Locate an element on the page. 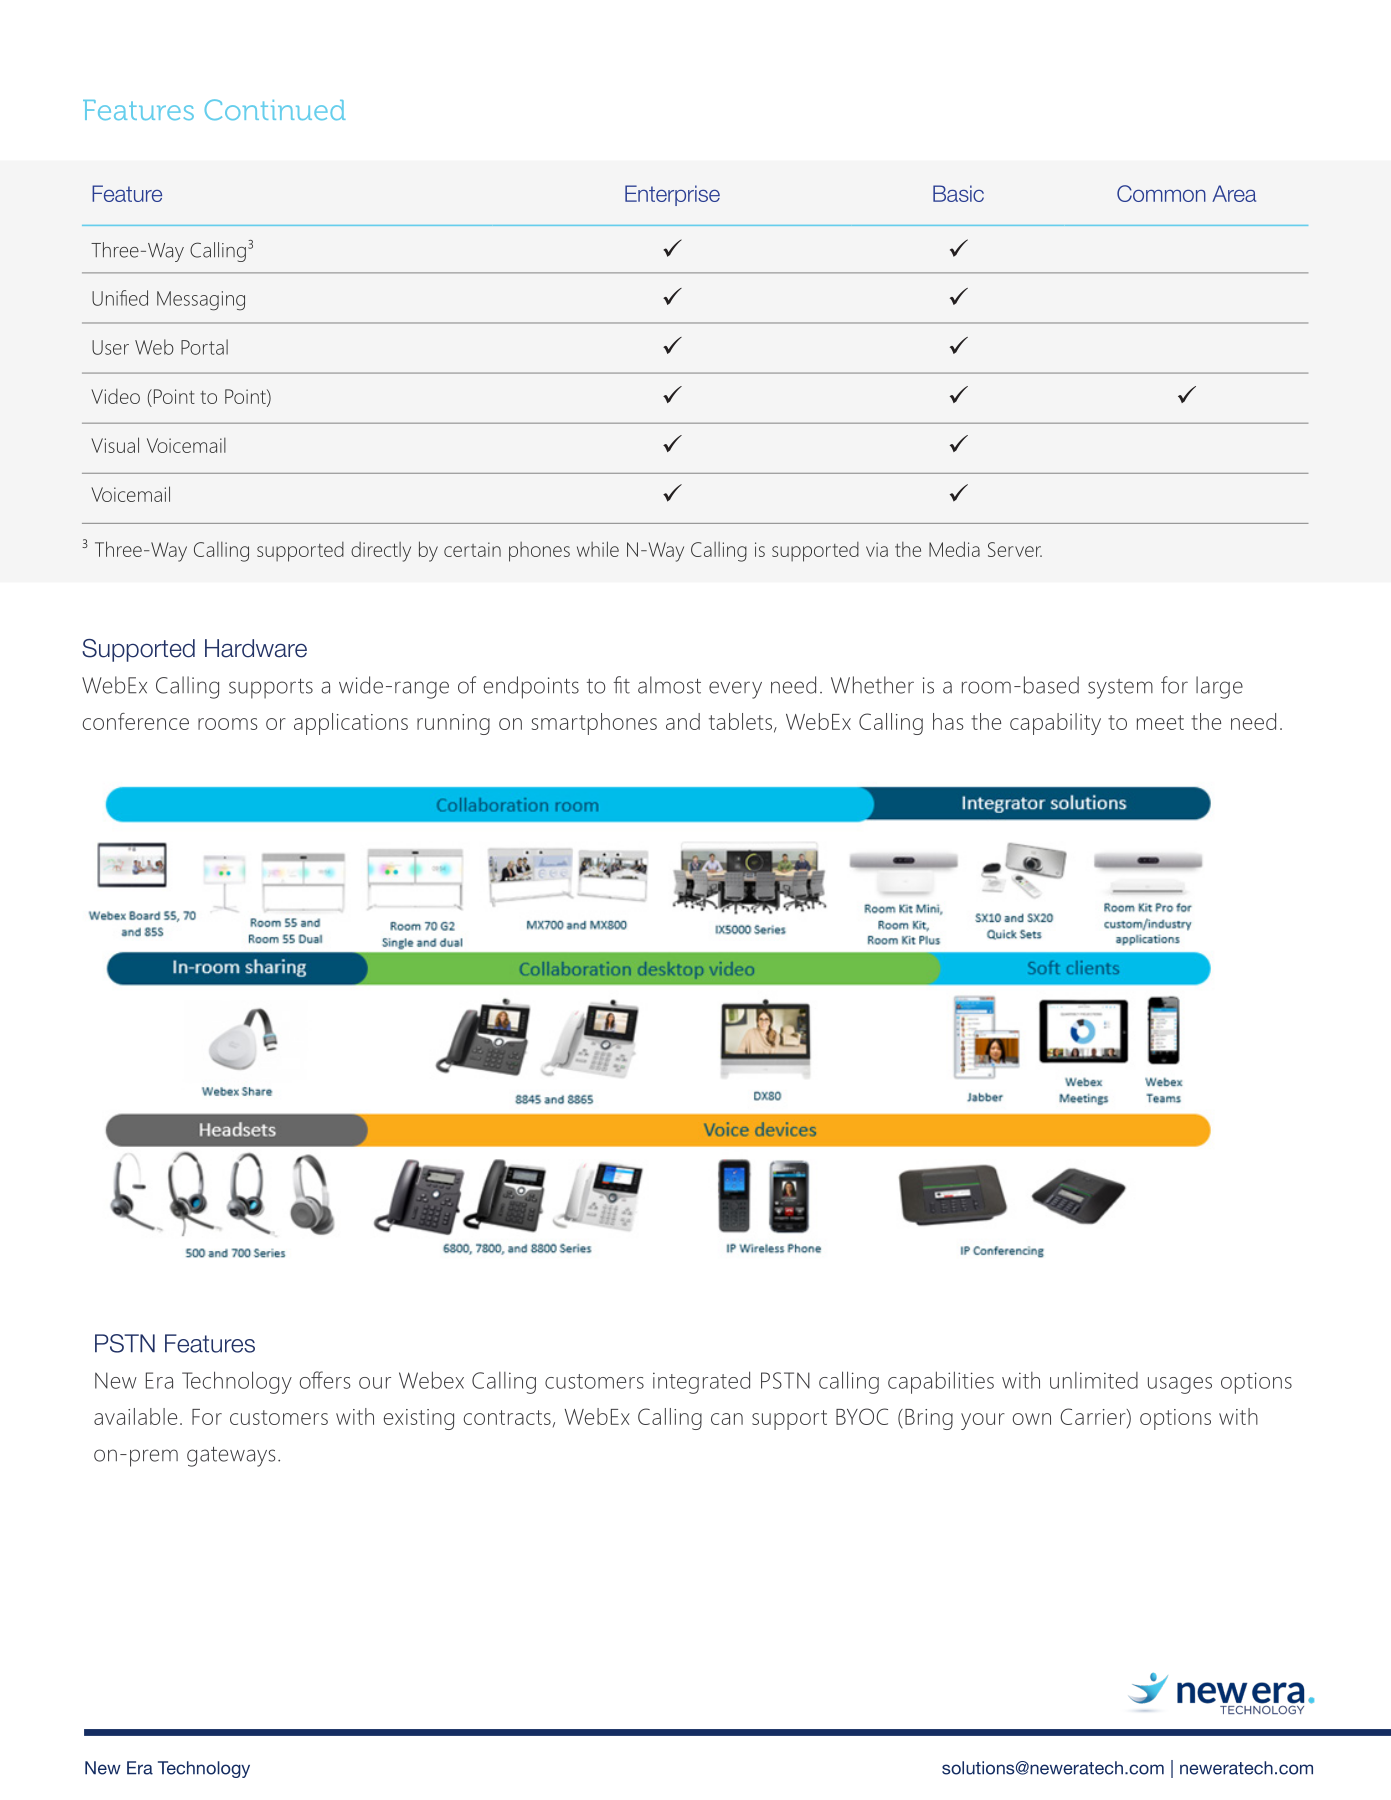  Enterprise is located at coordinates (672, 195).
